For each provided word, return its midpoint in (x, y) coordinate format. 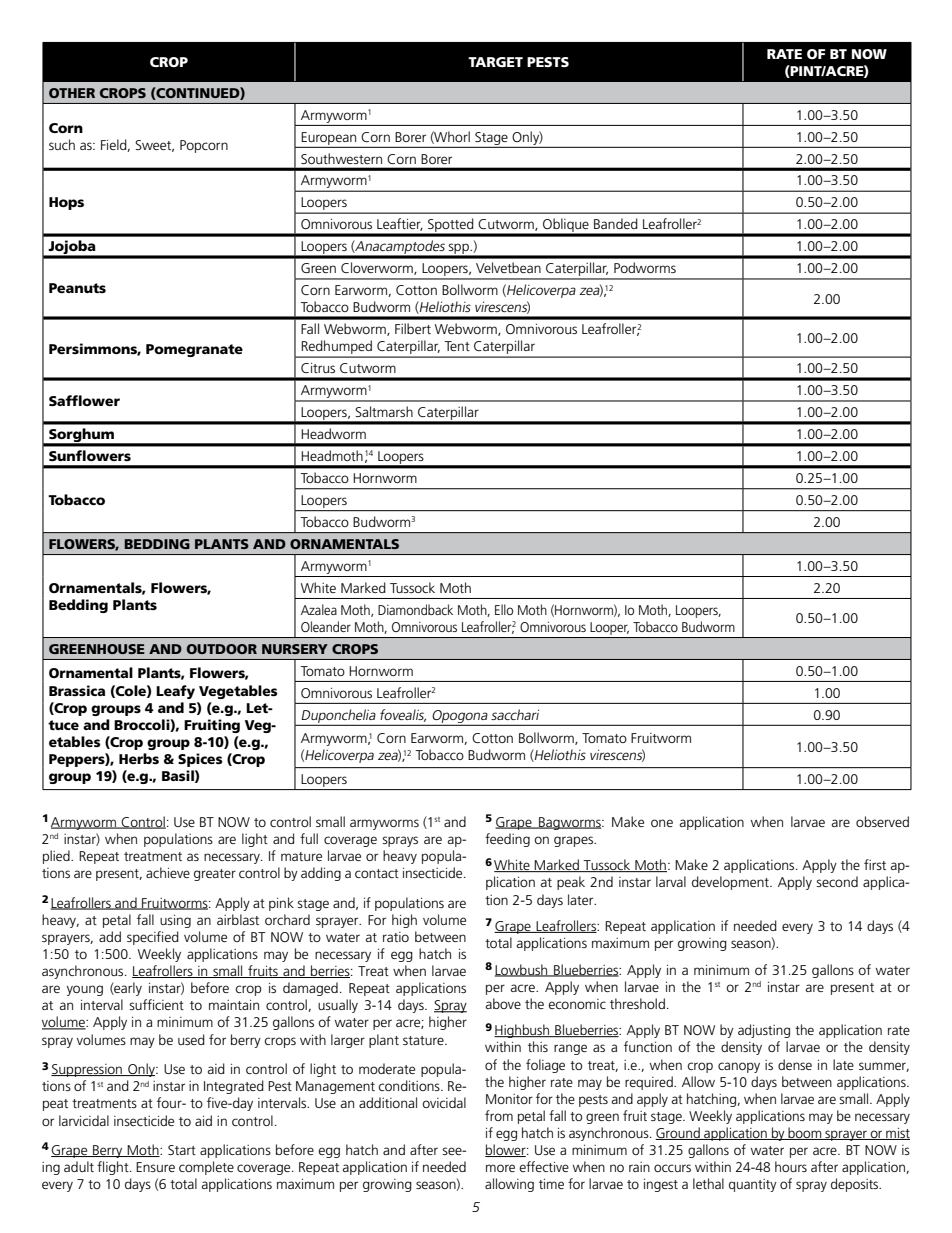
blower (506, 1150)
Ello (504, 609)
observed (882, 821)
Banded (616, 223)
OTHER (72, 93)
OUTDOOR (222, 649)
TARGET (495, 62)
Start (182, 1150)
